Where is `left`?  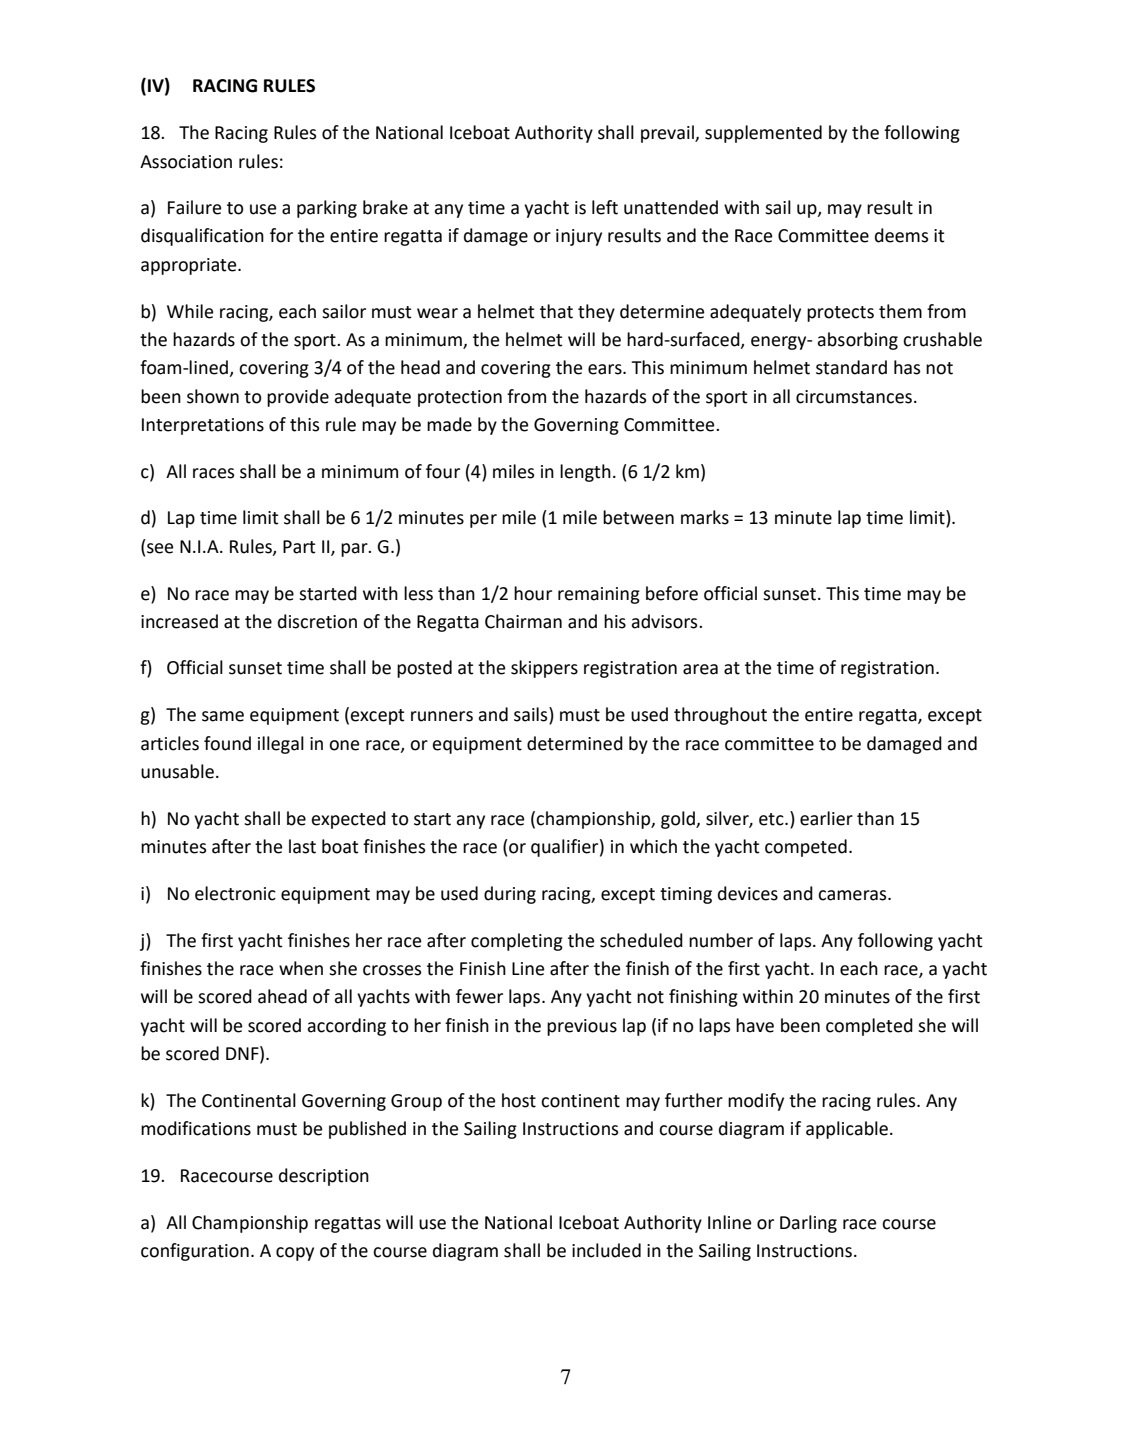
left is located at coordinates (605, 207).
